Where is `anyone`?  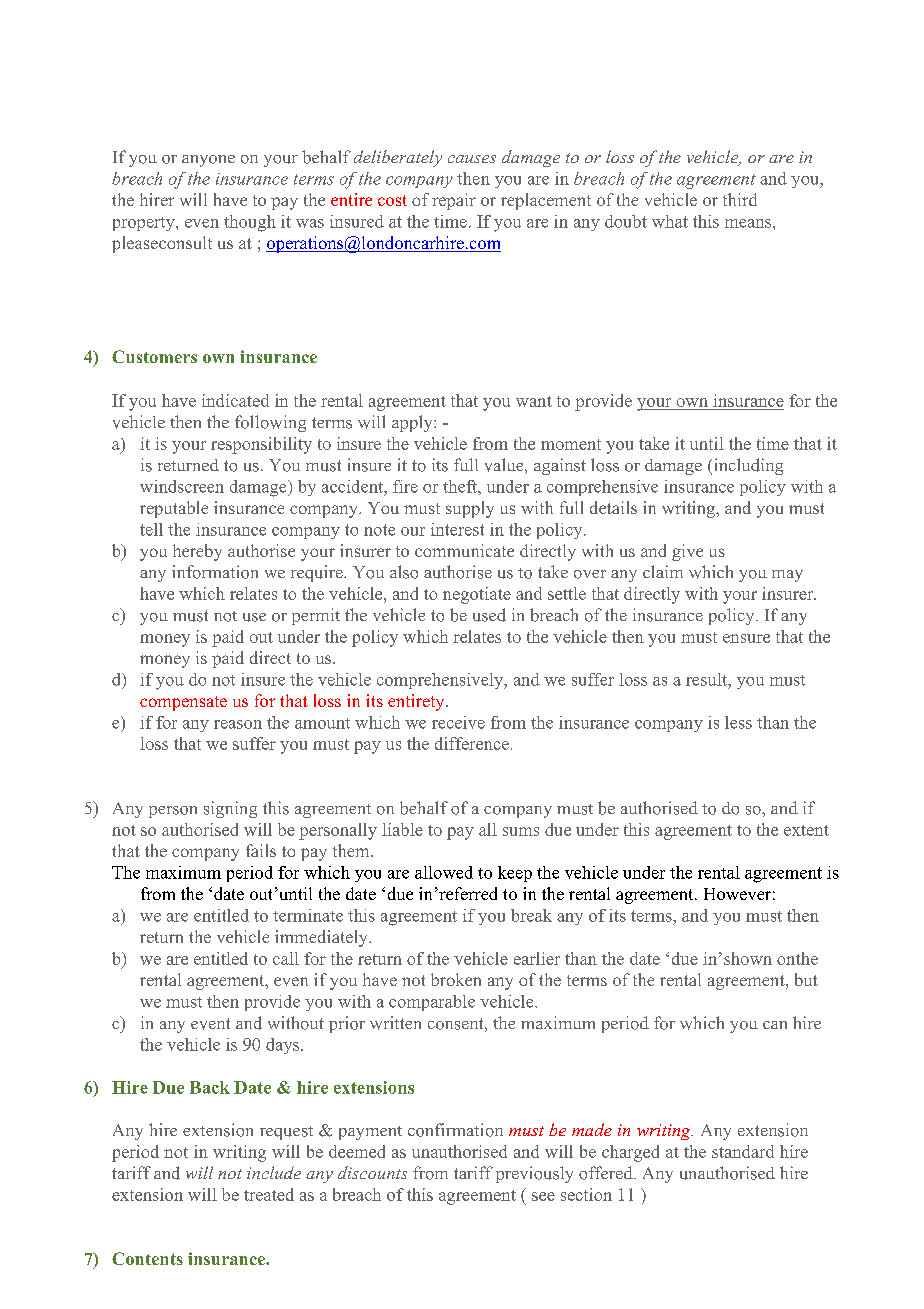
anyone is located at coordinates (208, 161).
